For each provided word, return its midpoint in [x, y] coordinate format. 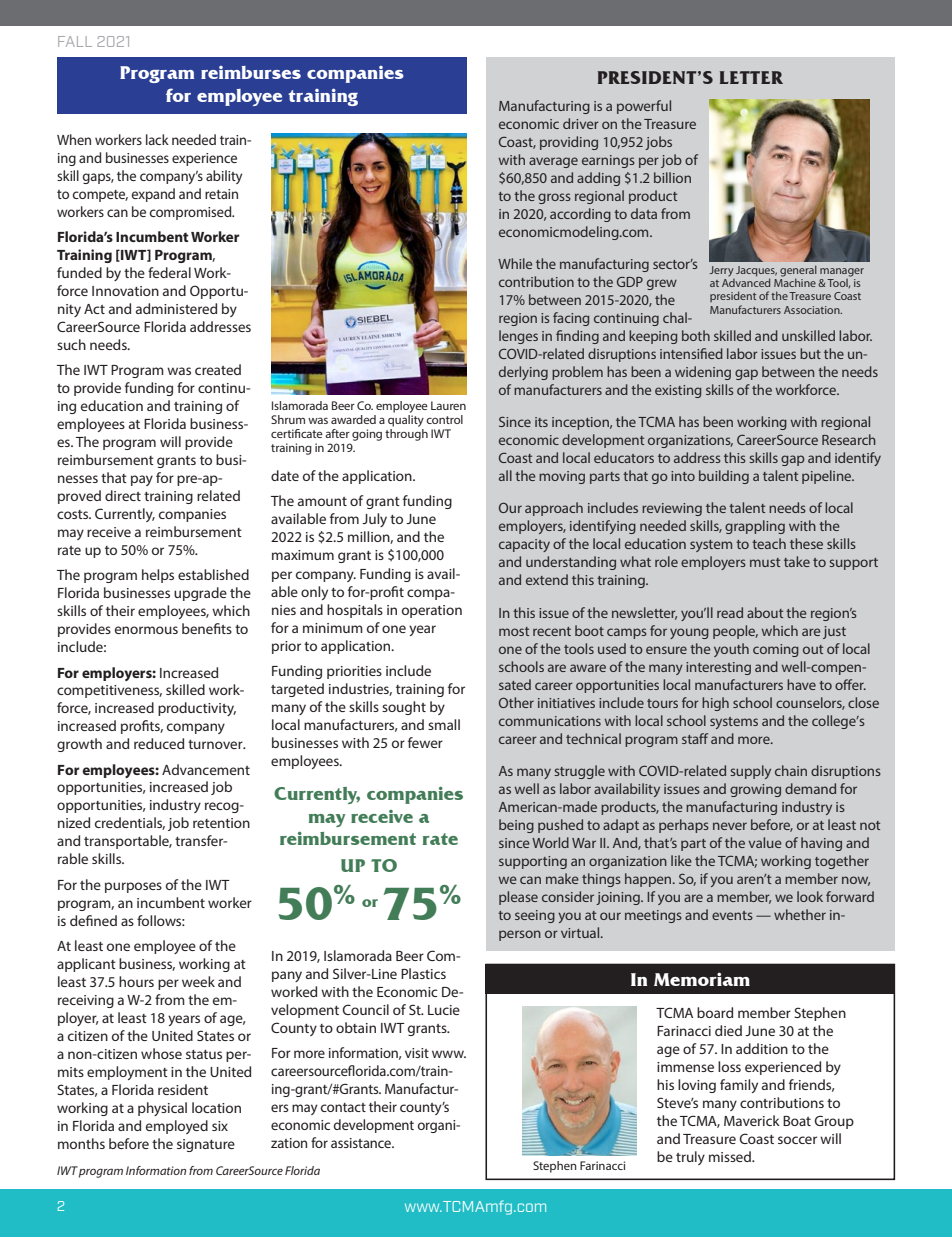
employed [177, 1127]
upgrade [200, 594]
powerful [644, 107]
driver [581, 123]
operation [432, 611]
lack [157, 139]
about [765, 612]
